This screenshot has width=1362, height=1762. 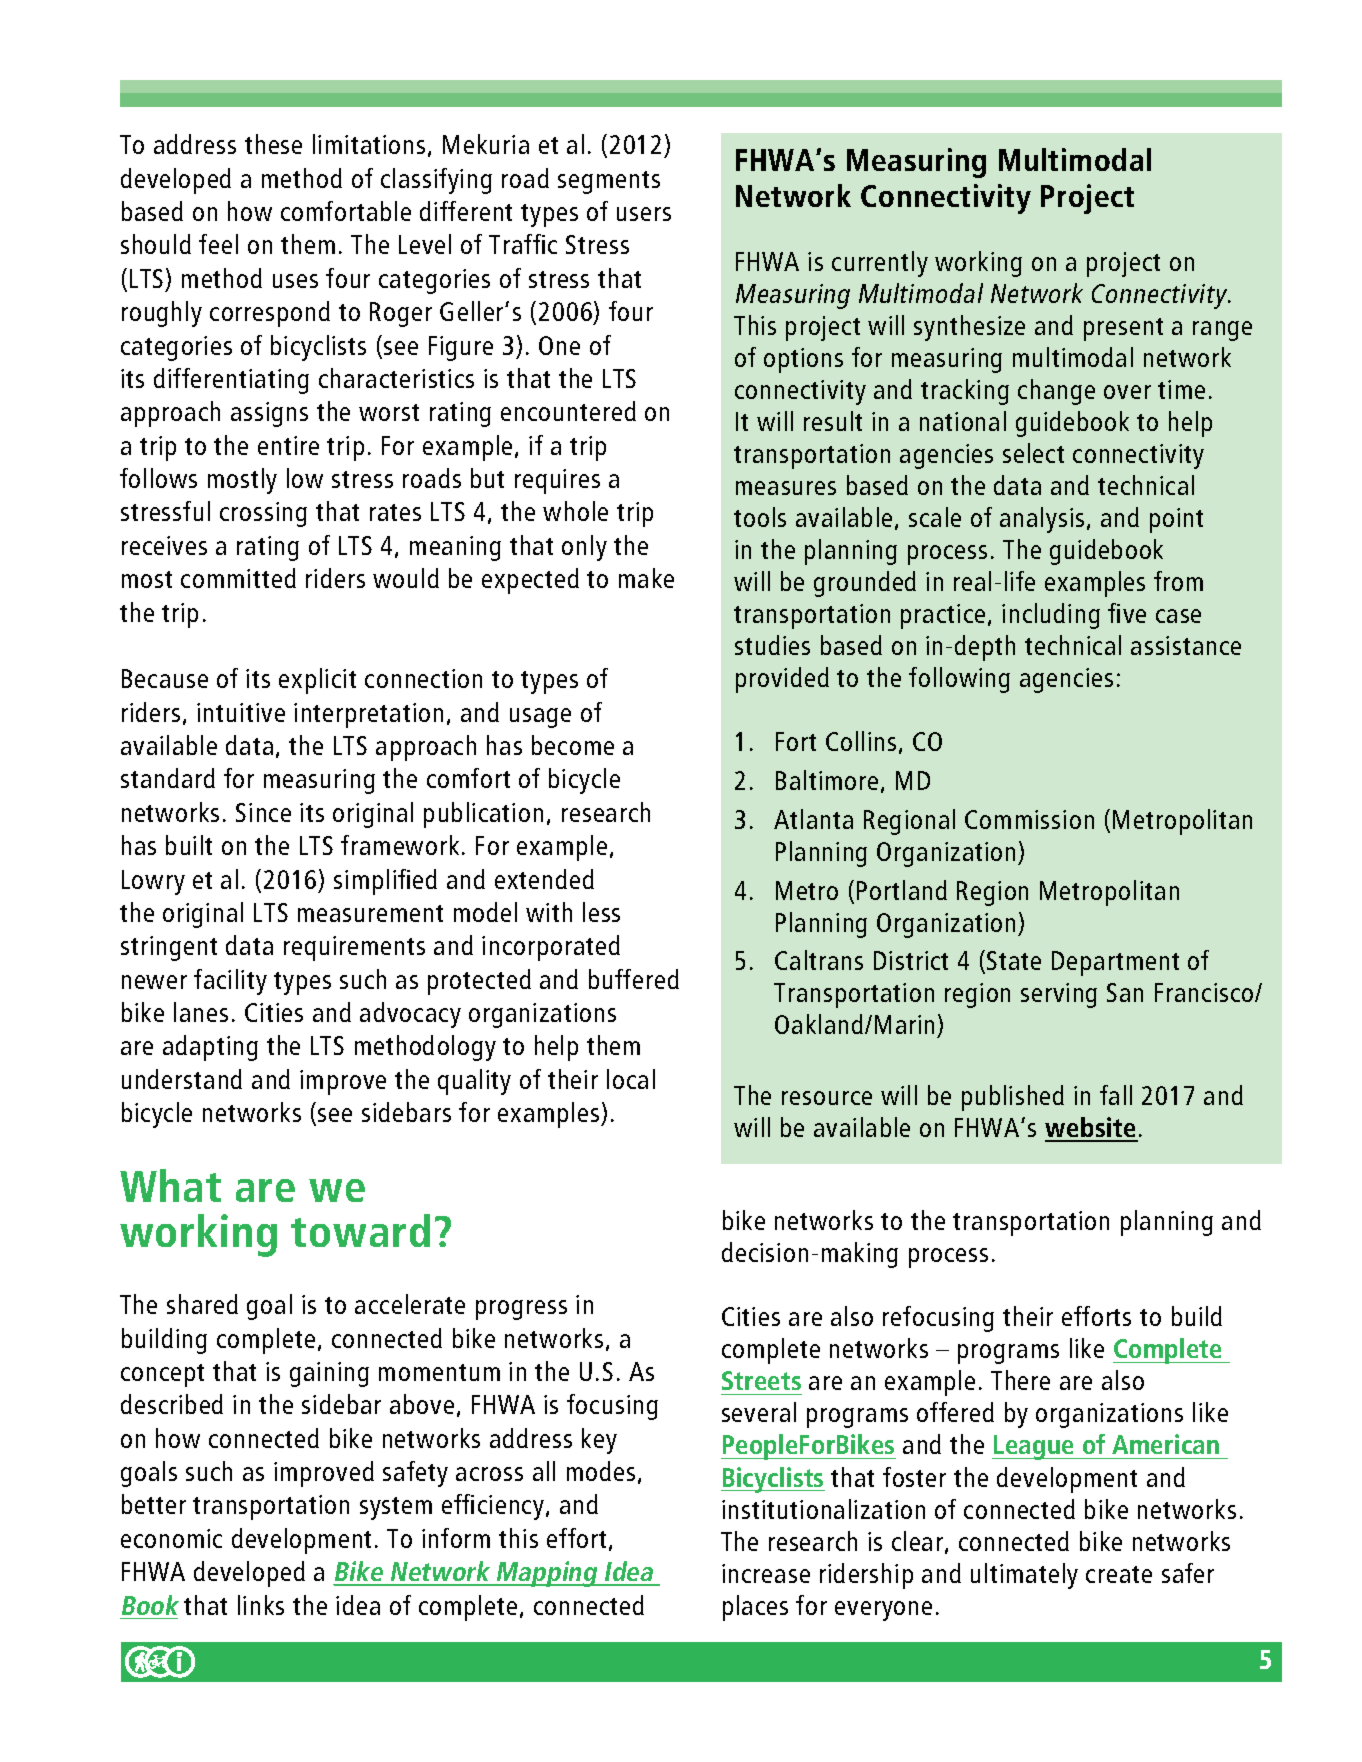 I want to click on links, so click(x=261, y=1605).
